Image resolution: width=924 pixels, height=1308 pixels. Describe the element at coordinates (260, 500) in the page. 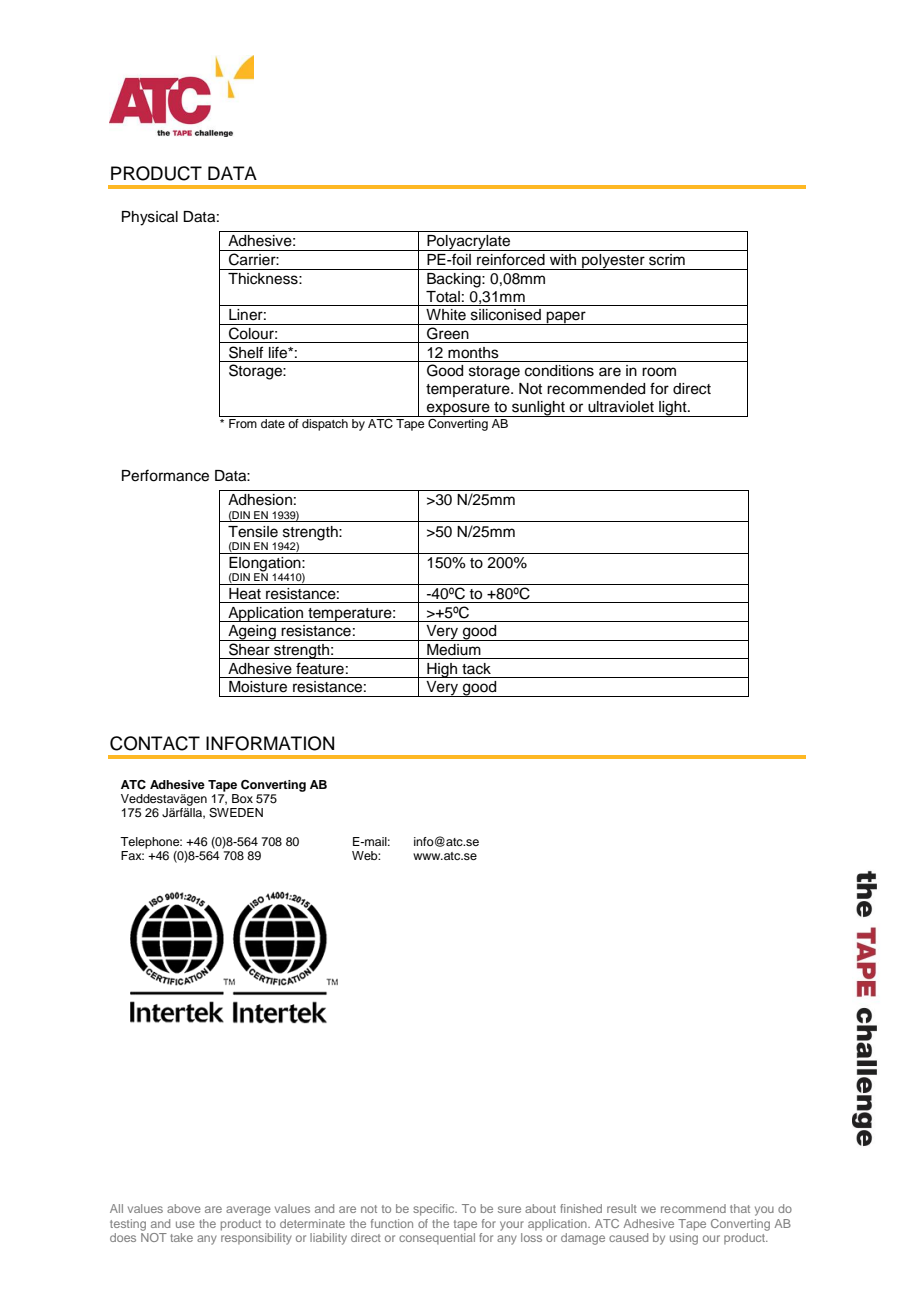

I see `Adhesion` at that location.
